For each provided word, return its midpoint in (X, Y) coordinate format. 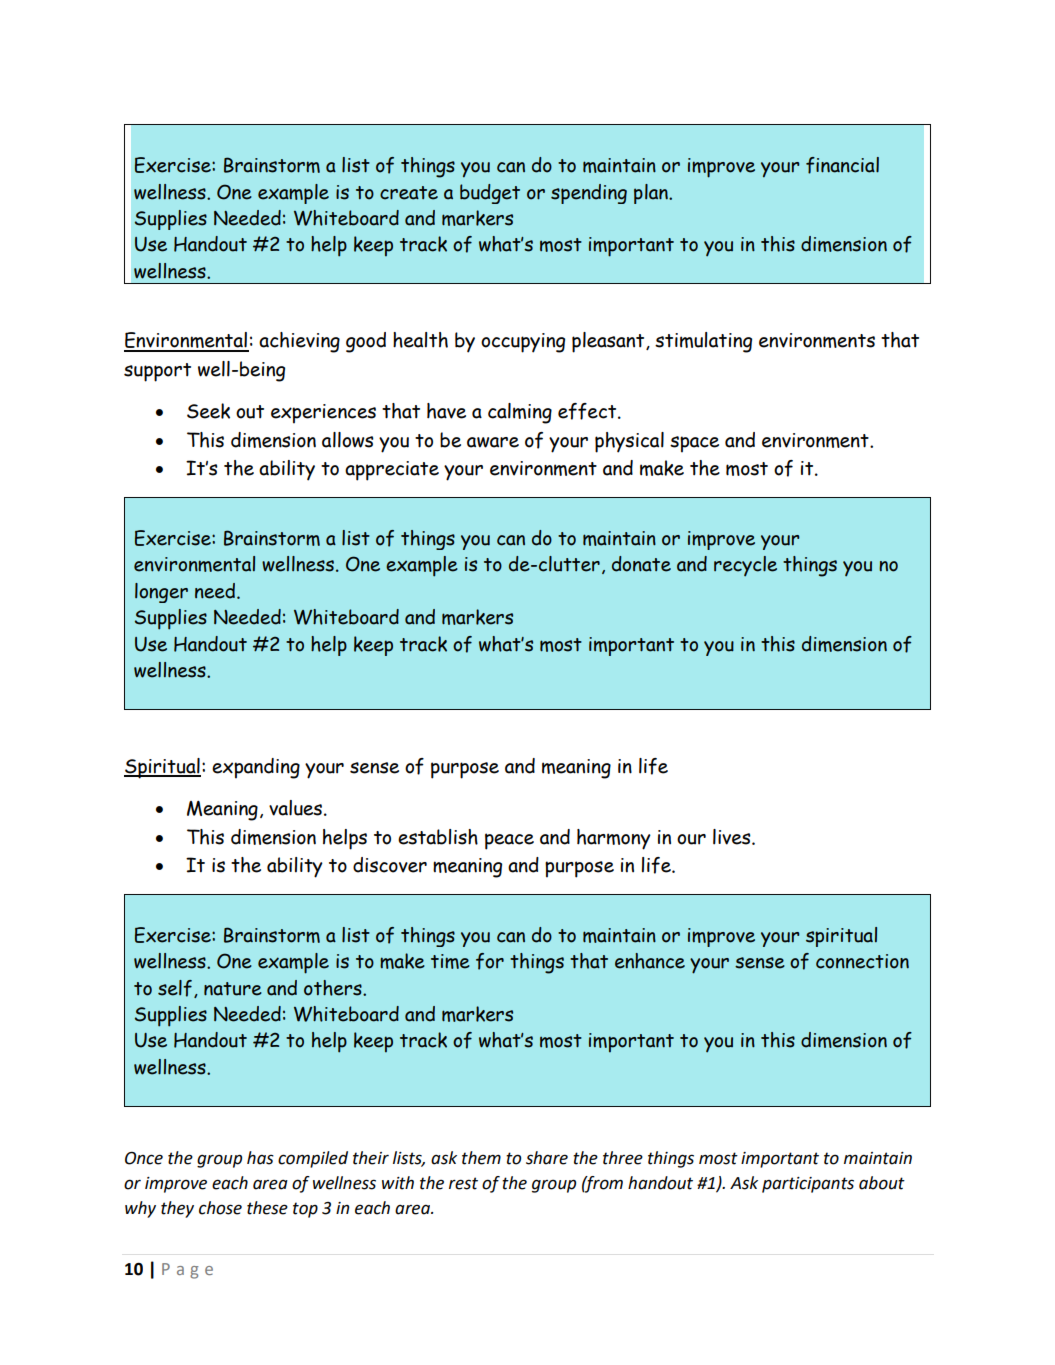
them (481, 1158)
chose (220, 1208)
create (409, 193)
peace (509, 841)
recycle (745, 566)
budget (490, 194)
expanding (256, 768)
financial (842, 165)
